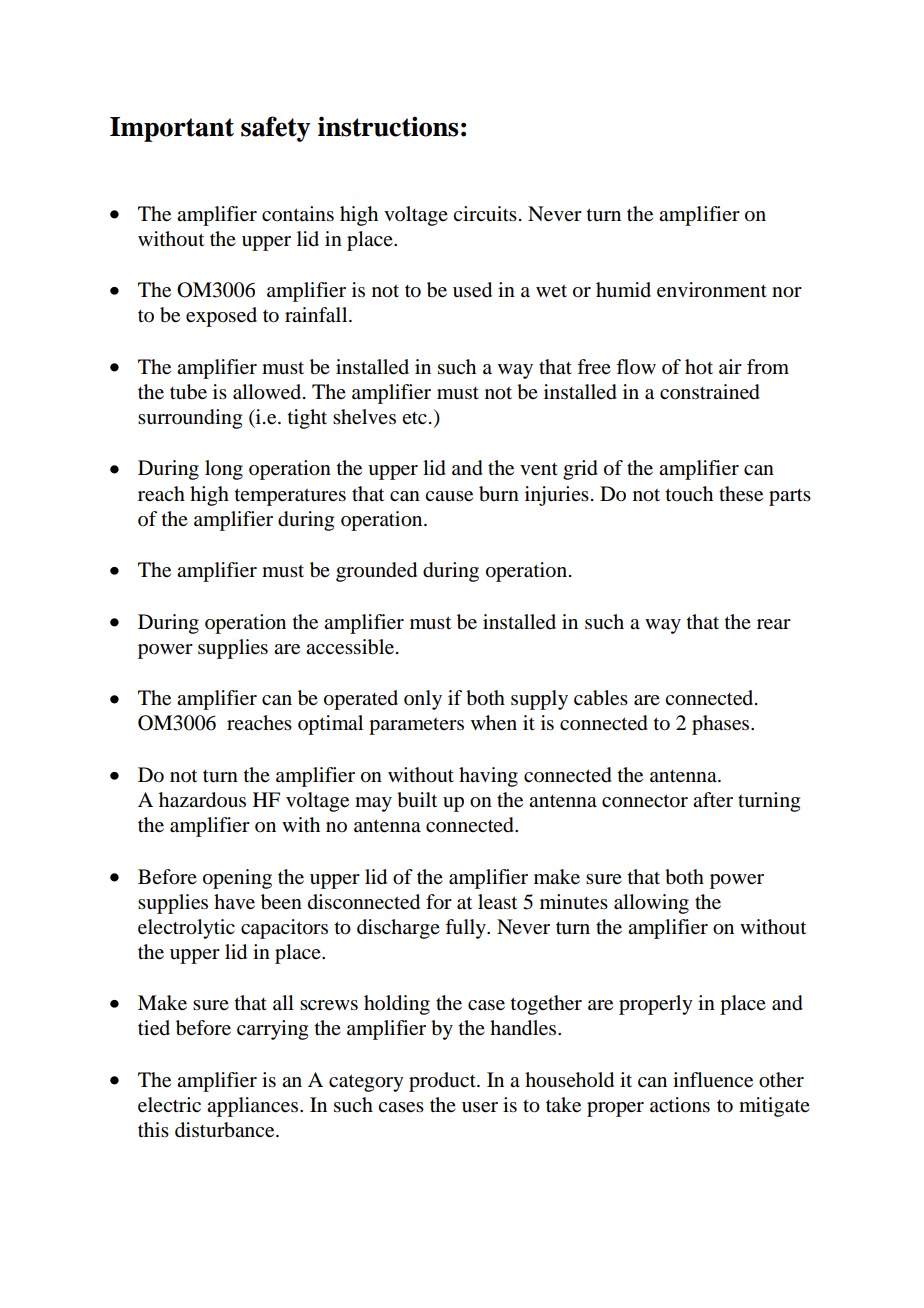 The height and width of the page is (1308, 924). I want to click on appliances, so click(254, 1107).
